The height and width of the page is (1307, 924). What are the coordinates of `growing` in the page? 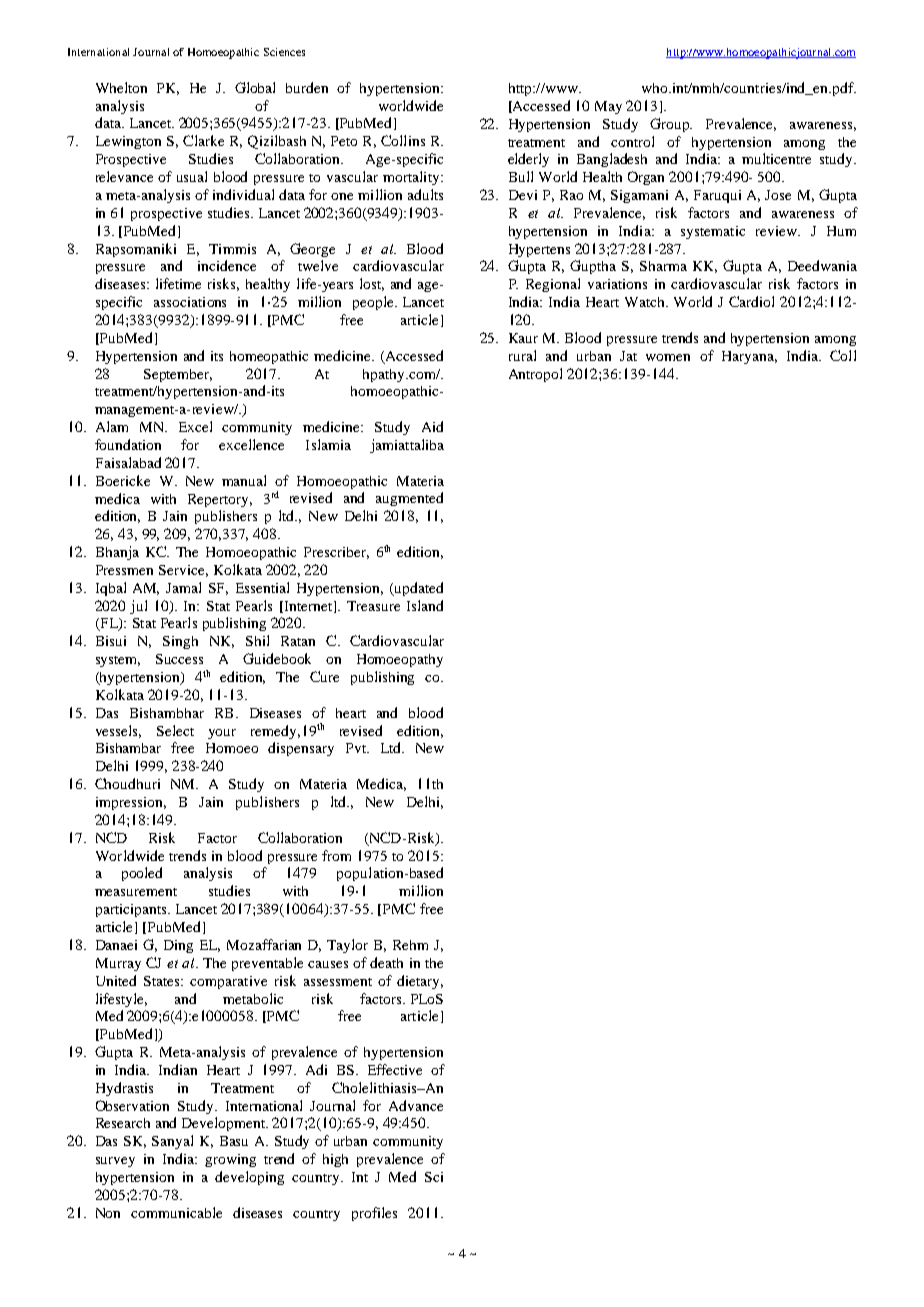 It's located at (230, 1160).
